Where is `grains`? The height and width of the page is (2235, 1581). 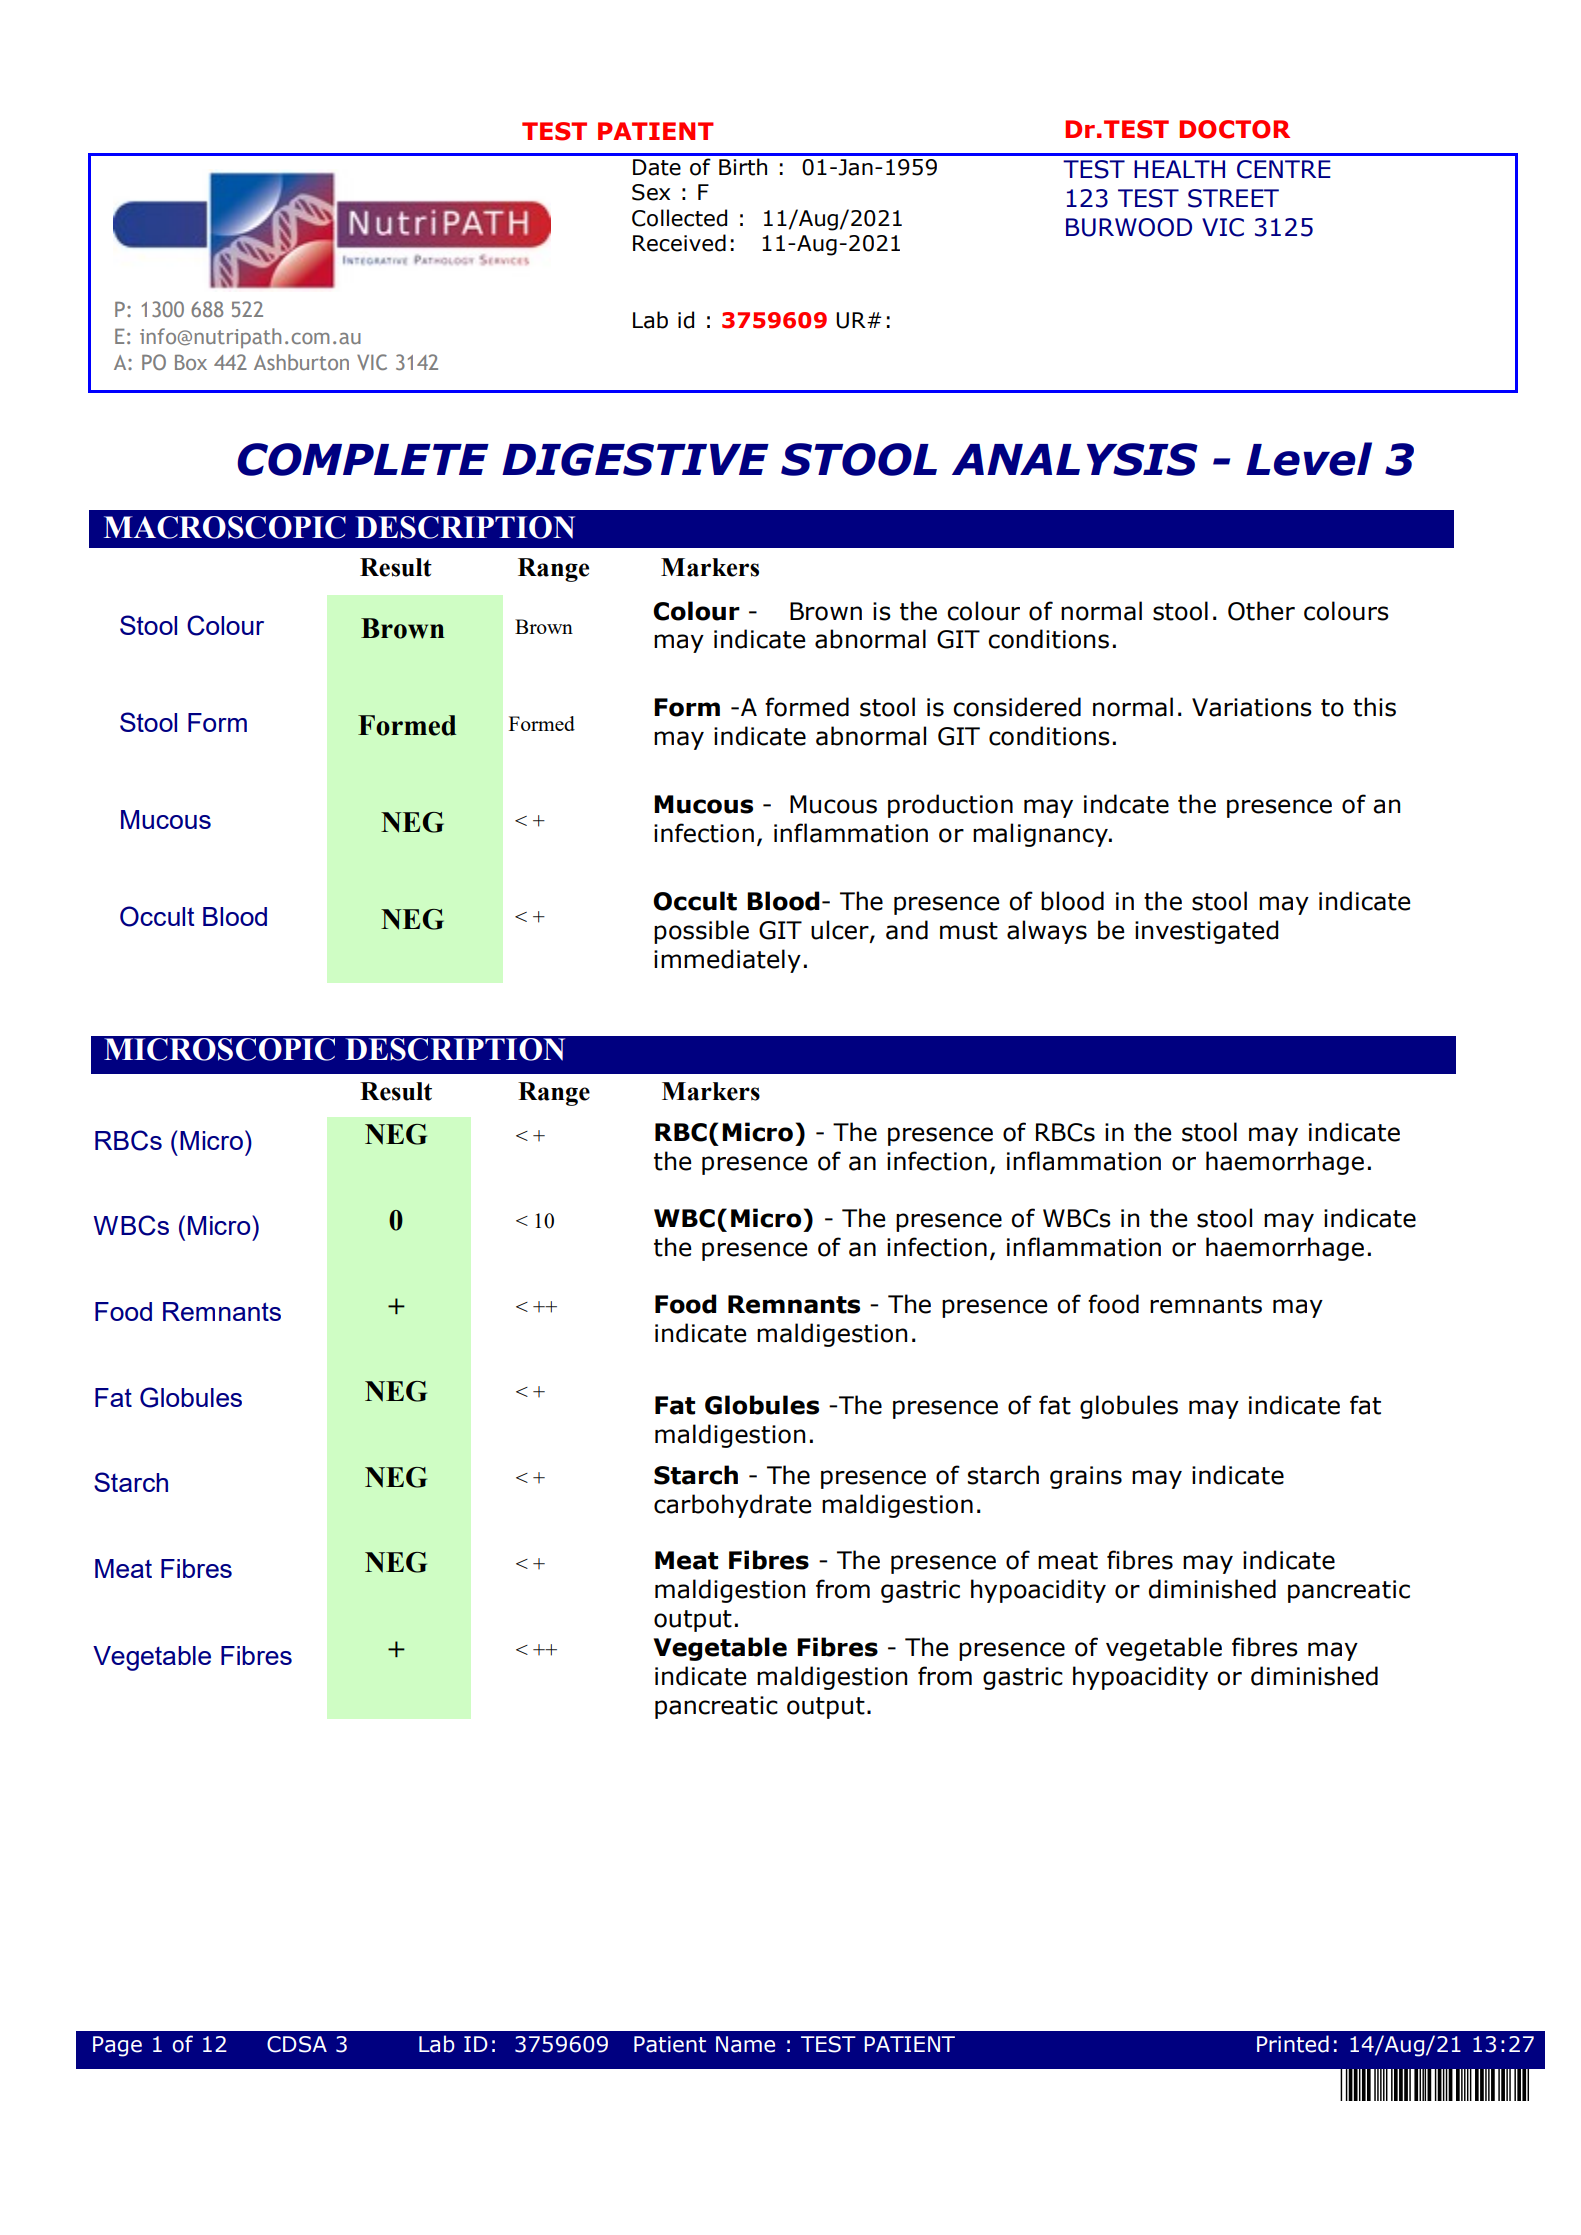
grains is located at coordinates (1086, 1477).
